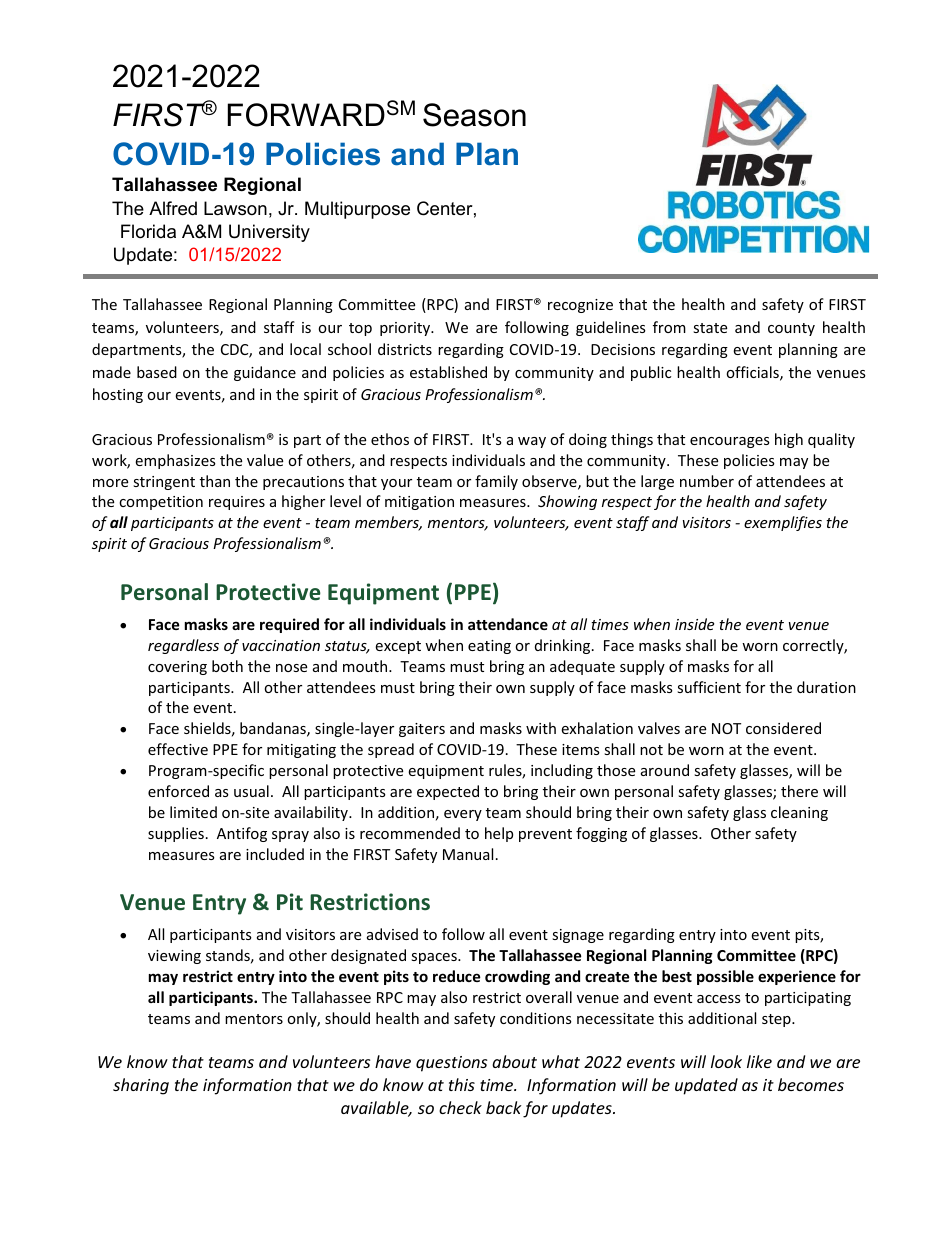 The width and height of the screenshot is (952, 1233). Describe the element at coordinates (474, 115) in the screenshot. I see `Season` at that location.
